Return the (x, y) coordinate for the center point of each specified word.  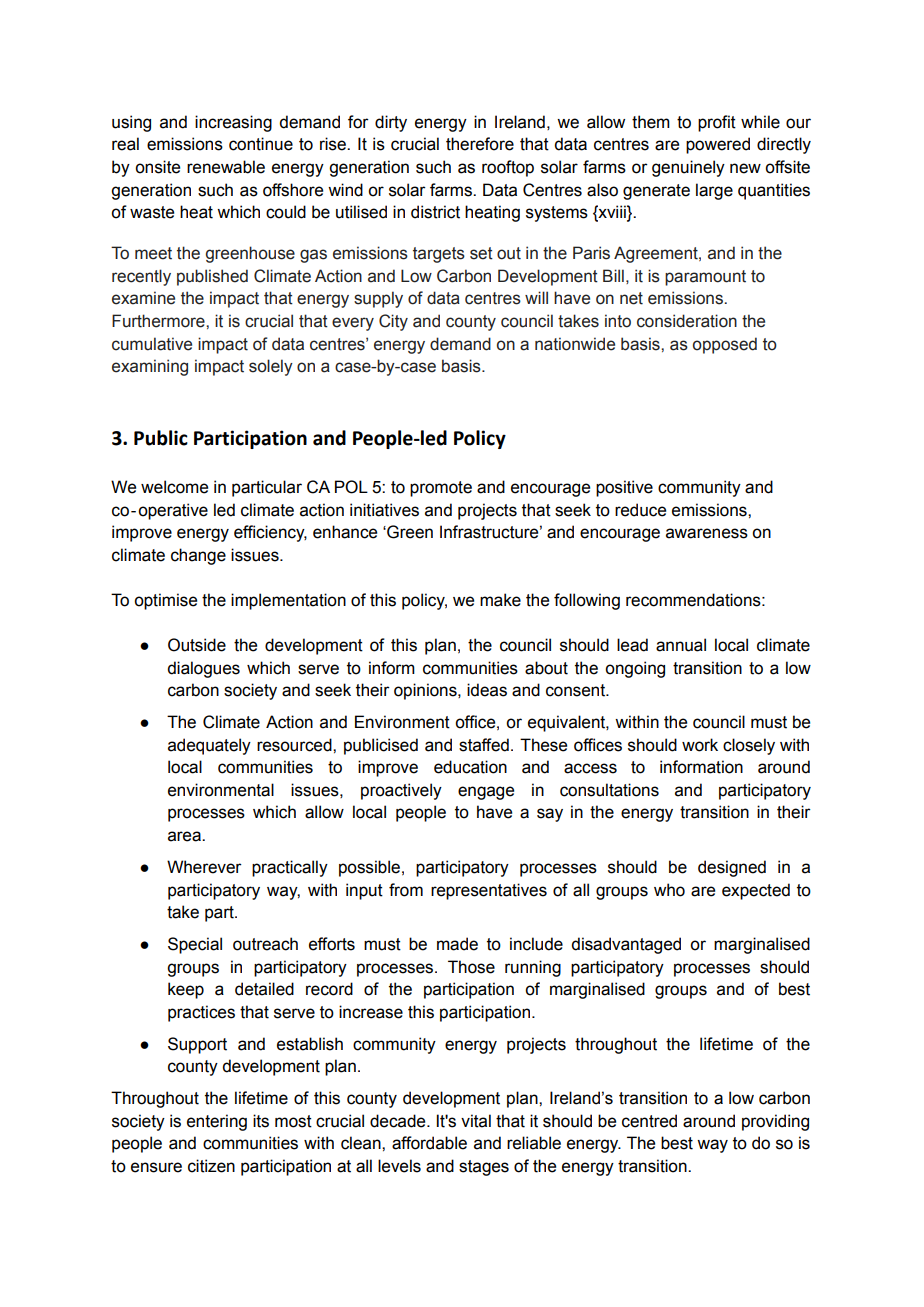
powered (718, 145)
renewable (226, 167)
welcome (174, 487)
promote (441, 489)
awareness (707, 533)
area (185, 836)
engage (486, 793)
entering (217, 1122)
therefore (480, 144)
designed (732, 868)
